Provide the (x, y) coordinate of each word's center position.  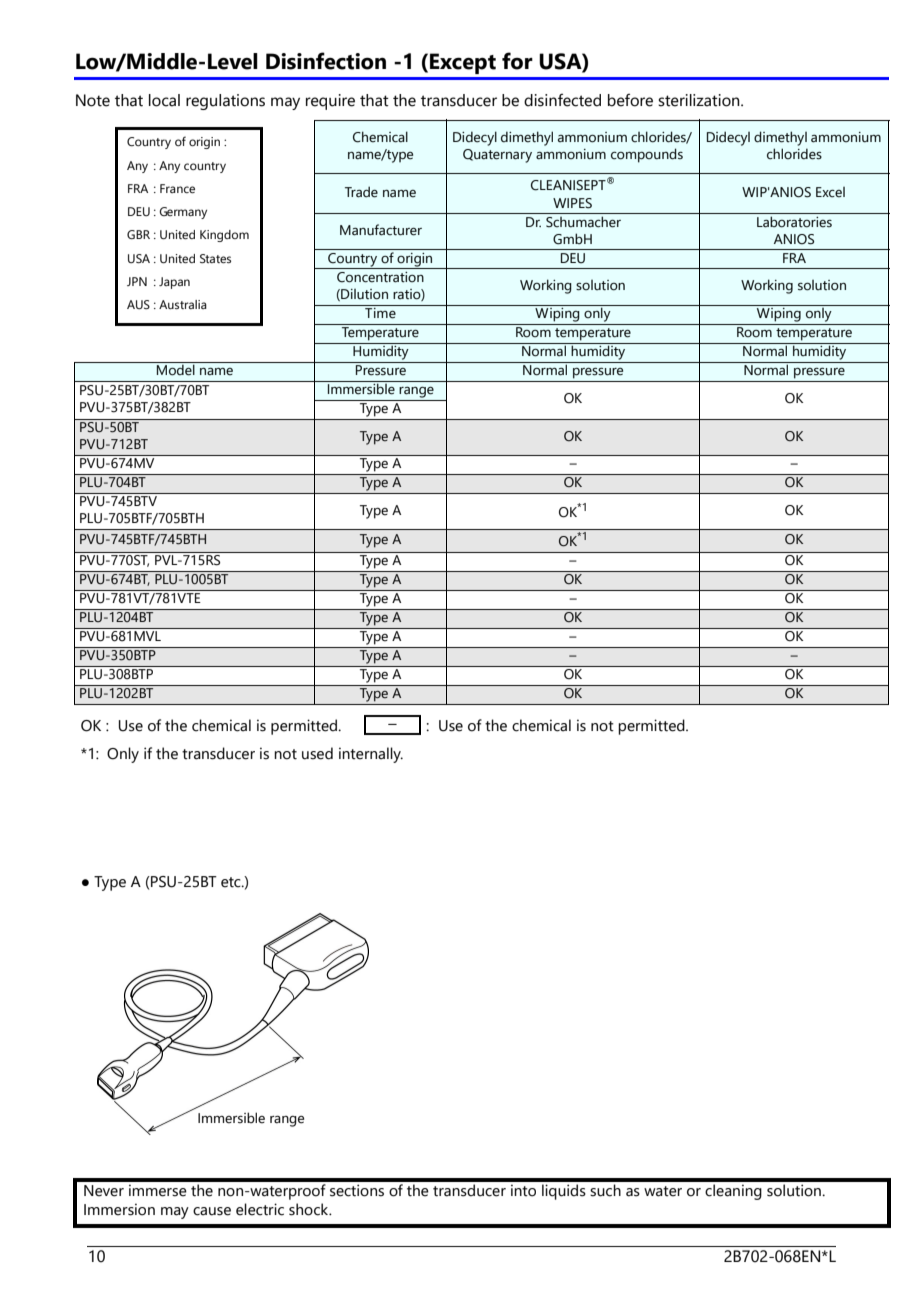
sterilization (700, 100)
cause (212, 1211)
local (164, 100)
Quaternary (497, 156)
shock (310, 1209)
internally (371, 755)
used (317, 753)
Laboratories (794, 222)
